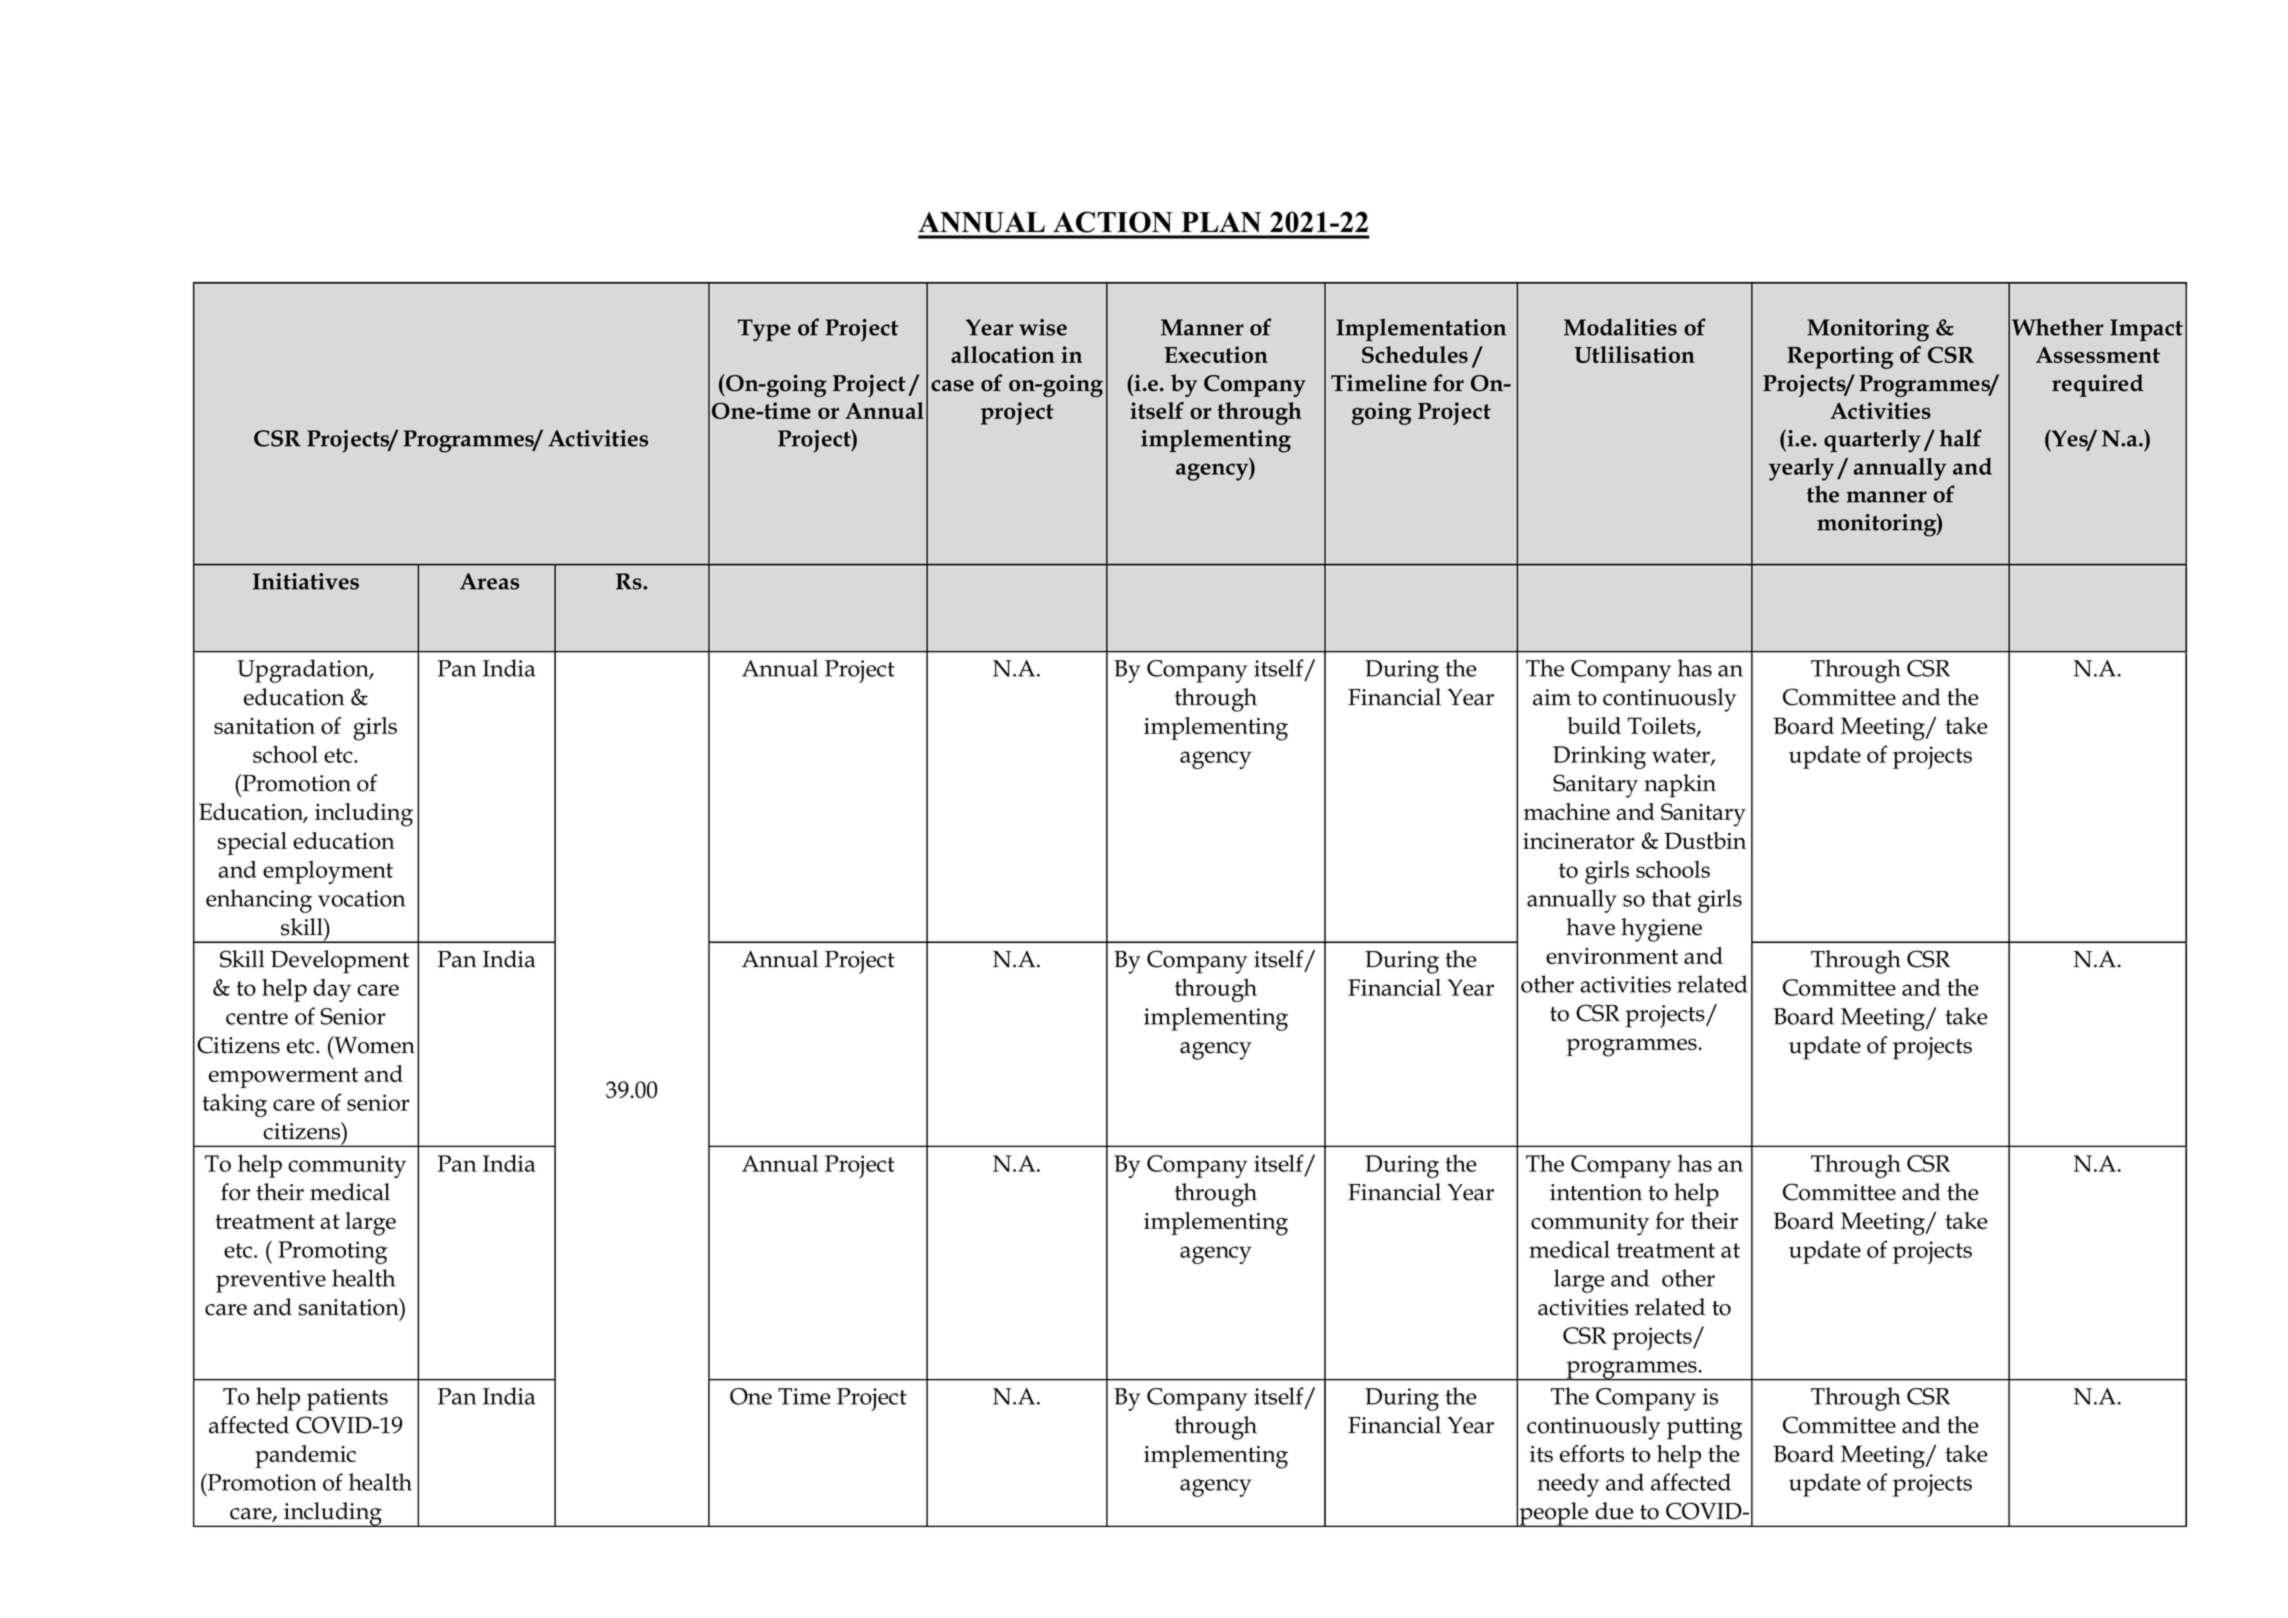 The width and height of the image is (2288, 1618). What do you see at coordinates (764, 330) in the image?
I see `Type` at bounding box center [764, 330].
